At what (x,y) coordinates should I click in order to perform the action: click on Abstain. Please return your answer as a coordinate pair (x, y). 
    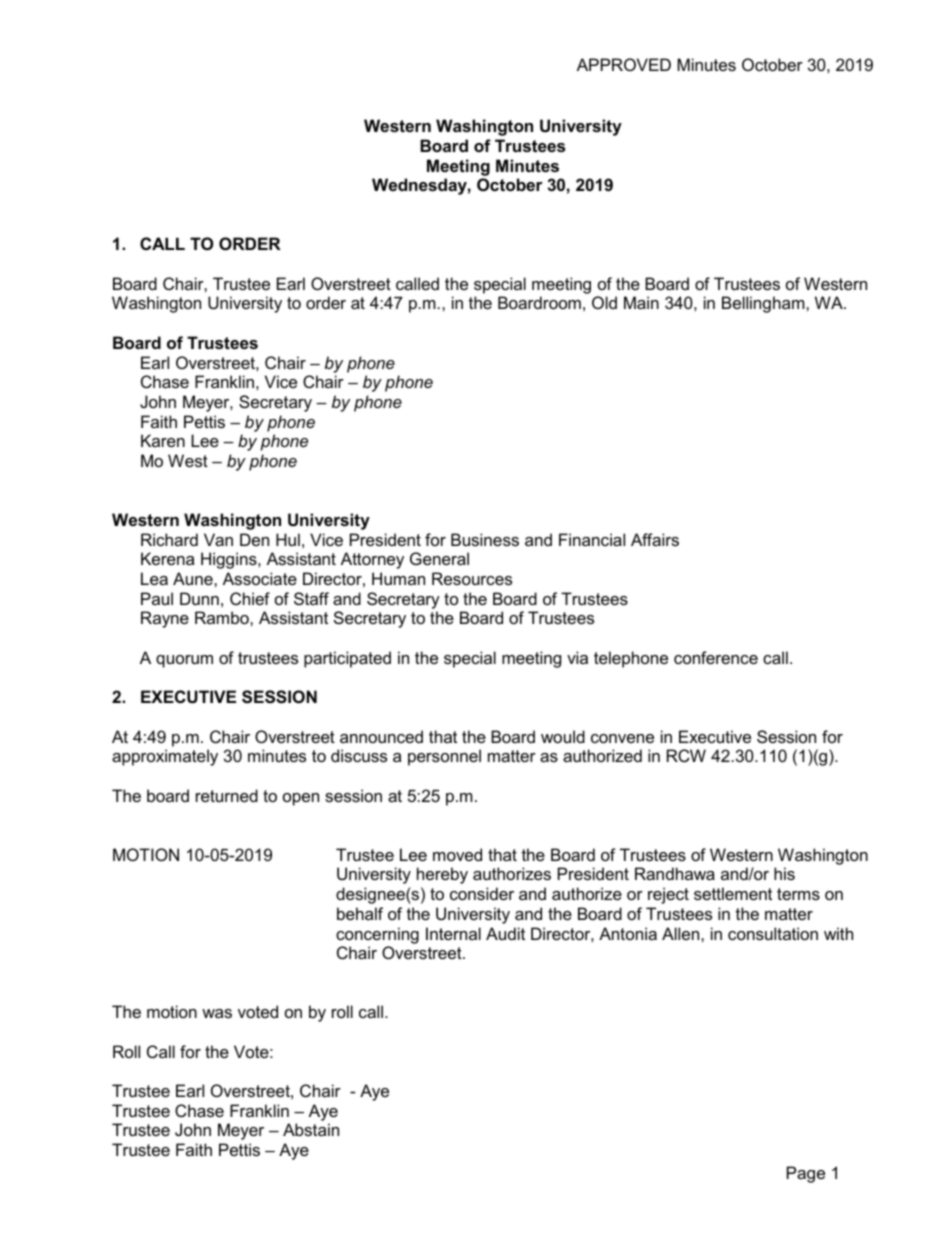
    Looking at the image, I should click on (311, 1129).
